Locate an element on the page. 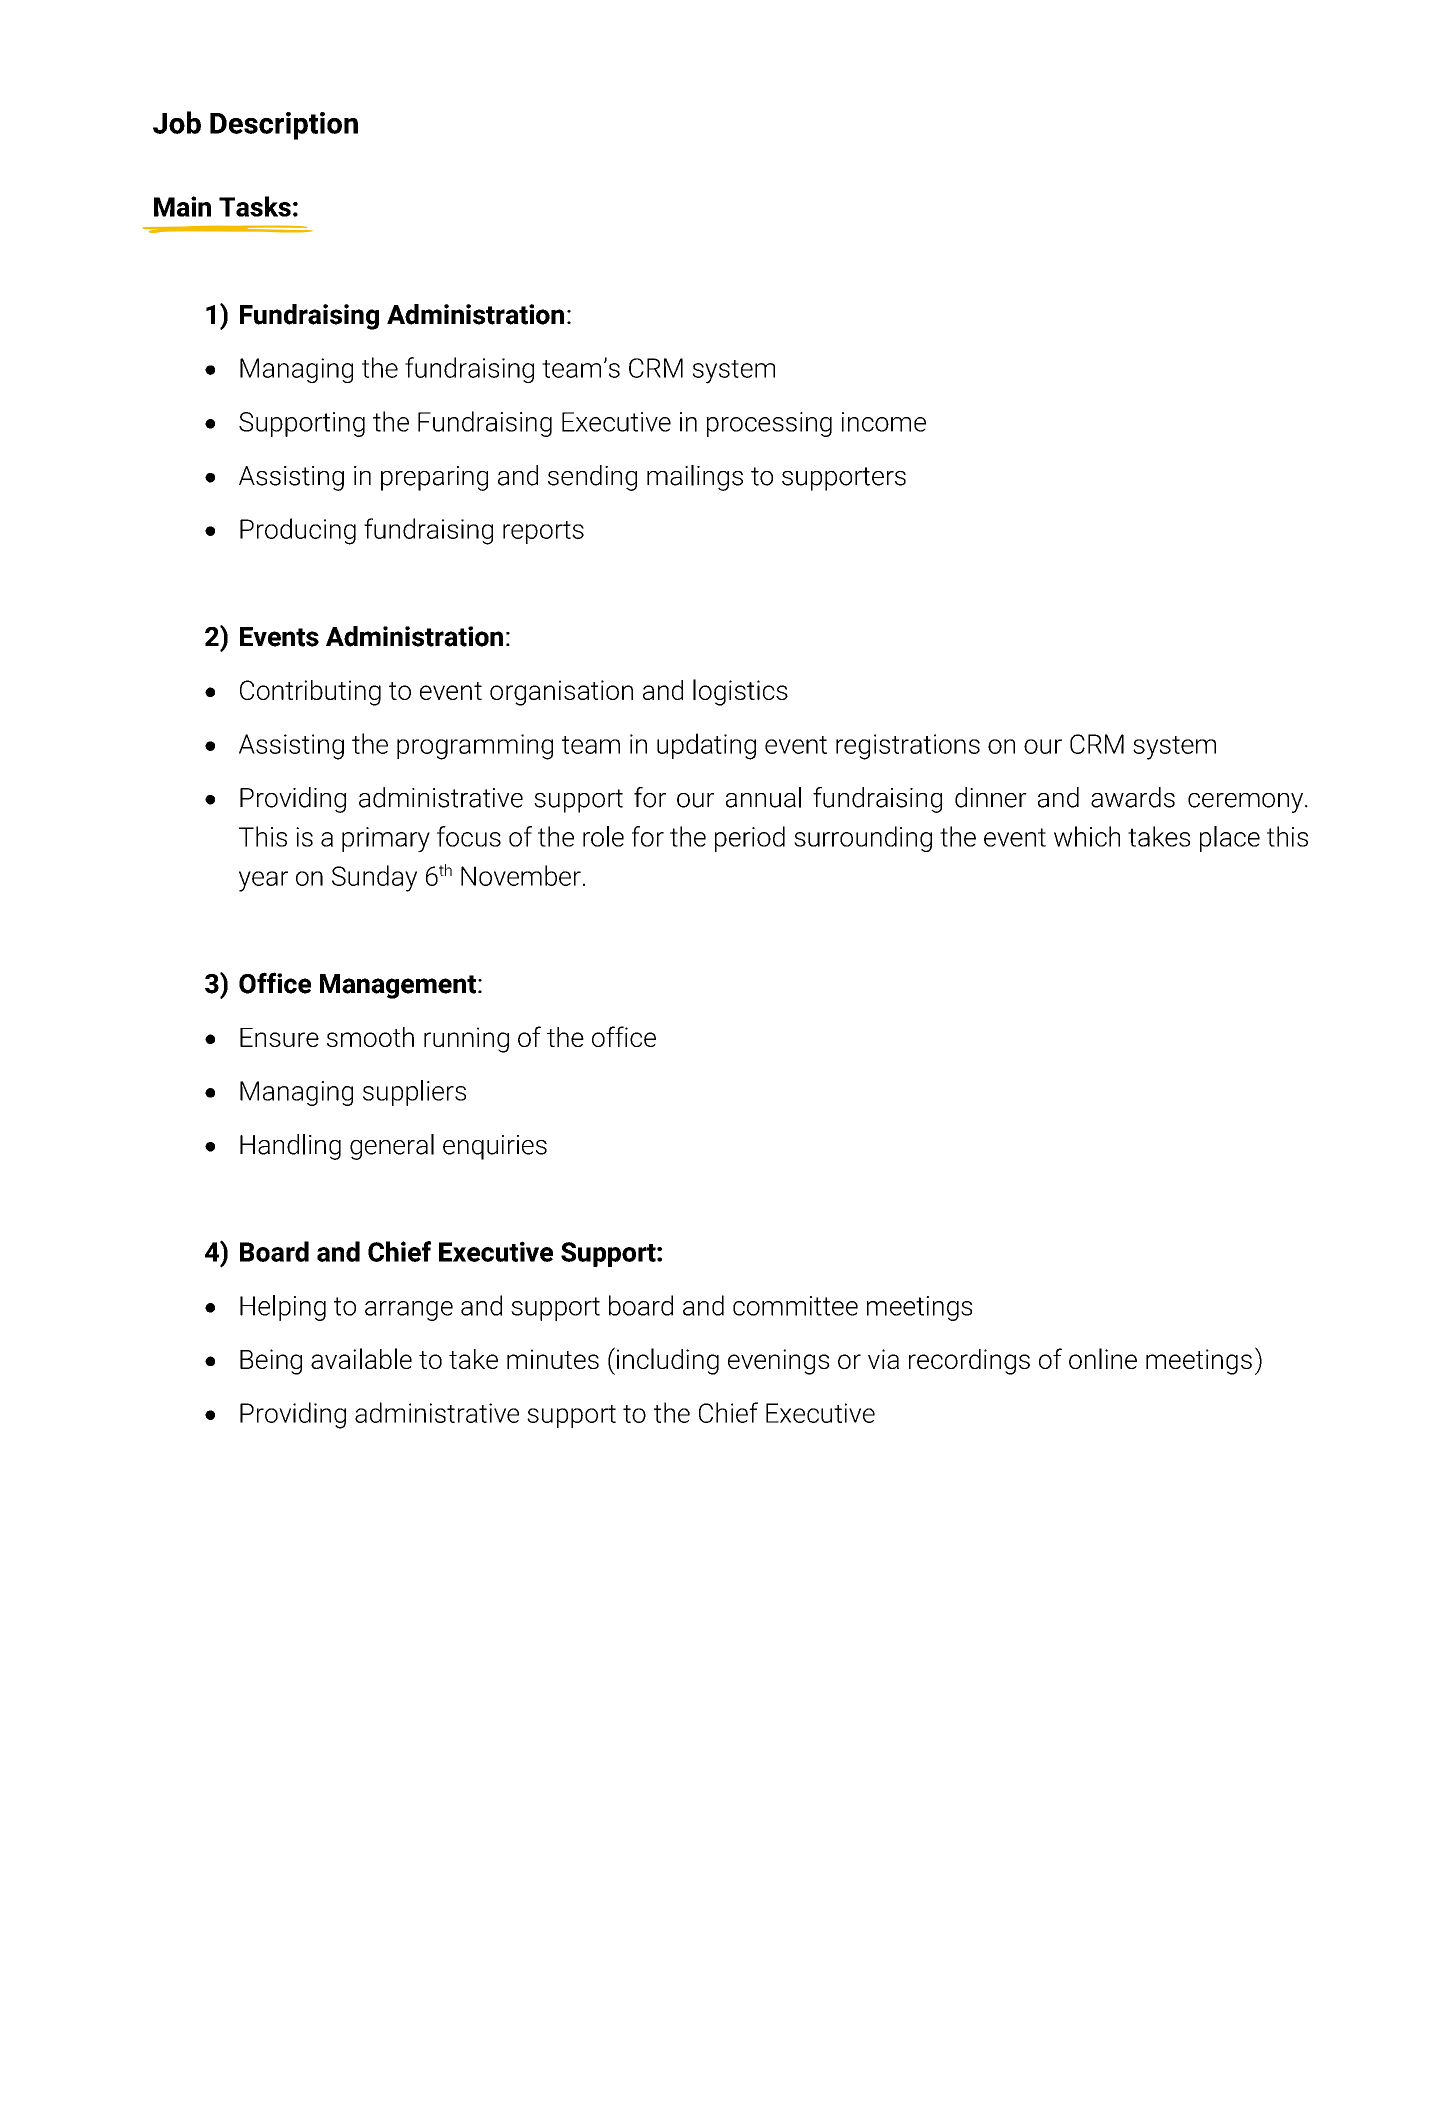 This image has height=2101, width=1443. Description is located at coordinates (284, 126).
